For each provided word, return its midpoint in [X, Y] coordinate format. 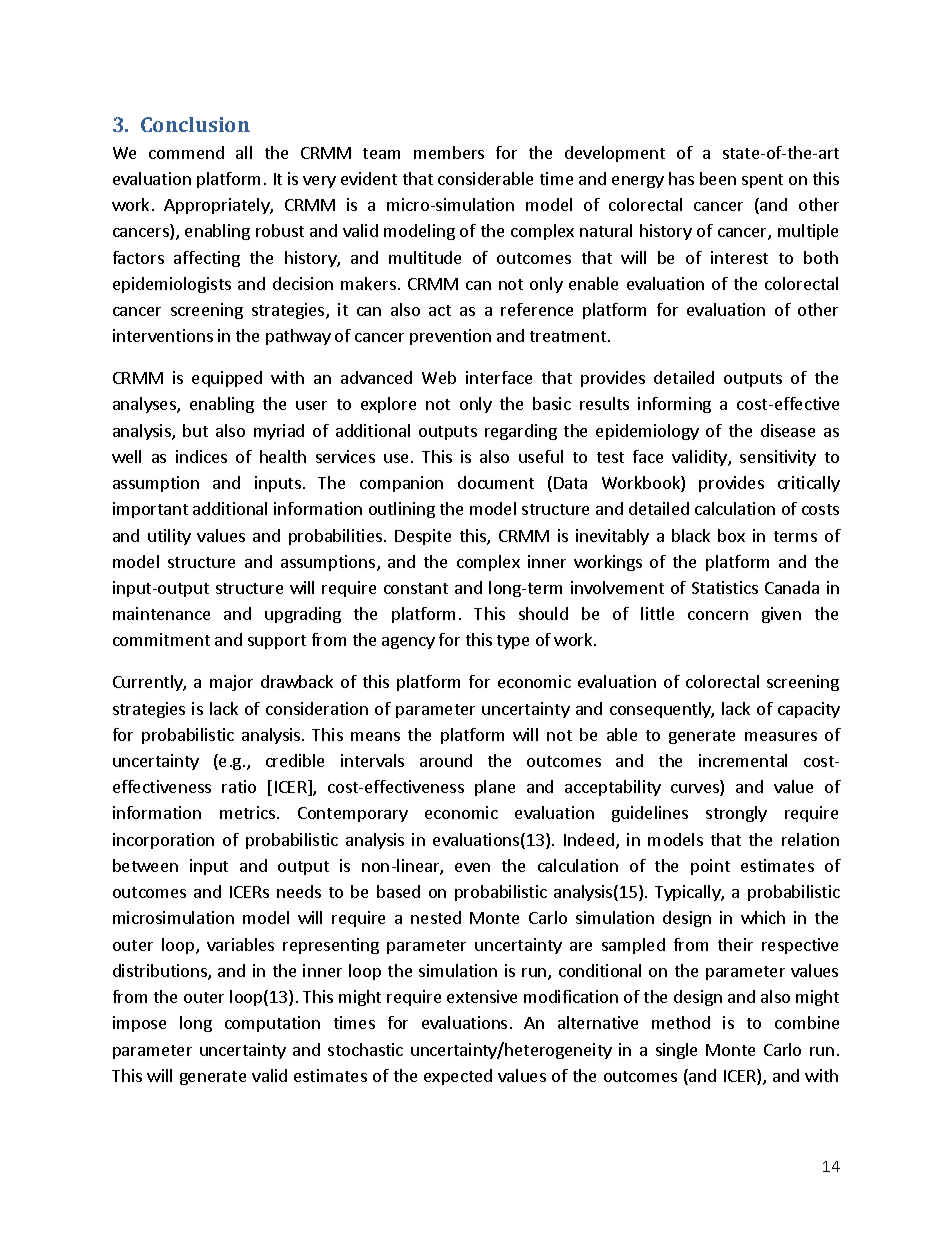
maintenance [161, 613]
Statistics [725, 587]
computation [272, 1024]
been [718, 178]
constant [416, 588]
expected [458, 1077]
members [449, 152]
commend [186, 152]
